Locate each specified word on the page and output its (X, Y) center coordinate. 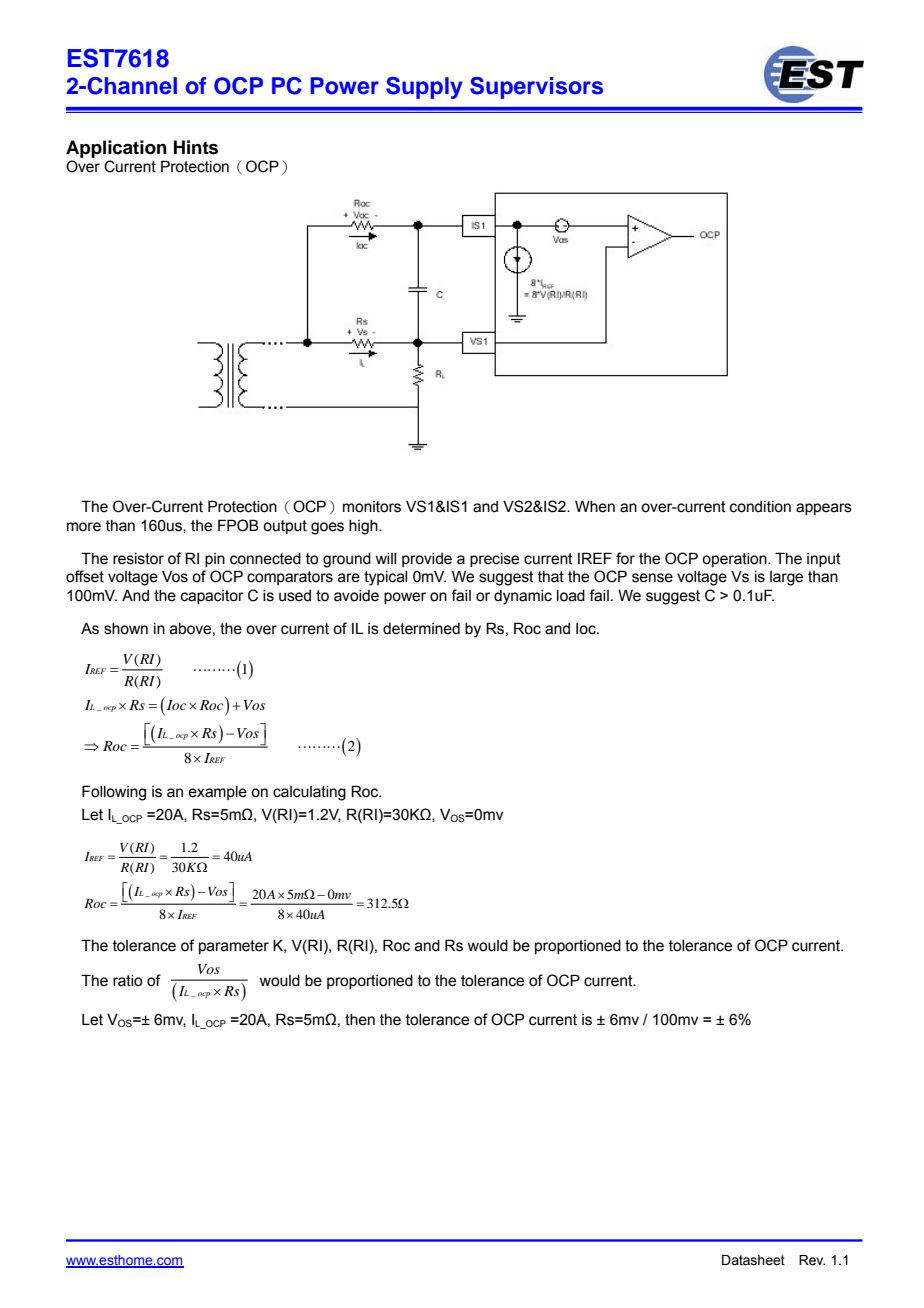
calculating (309, 793)
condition (760, 507)
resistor (138, 559)
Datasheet (753, 1260)
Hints (196, 147)
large (786, 578)
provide (427, 560)
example (217, 793)
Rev (812, 1260)
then (360, 1020)
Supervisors (536, 88)
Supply (424, 88)
